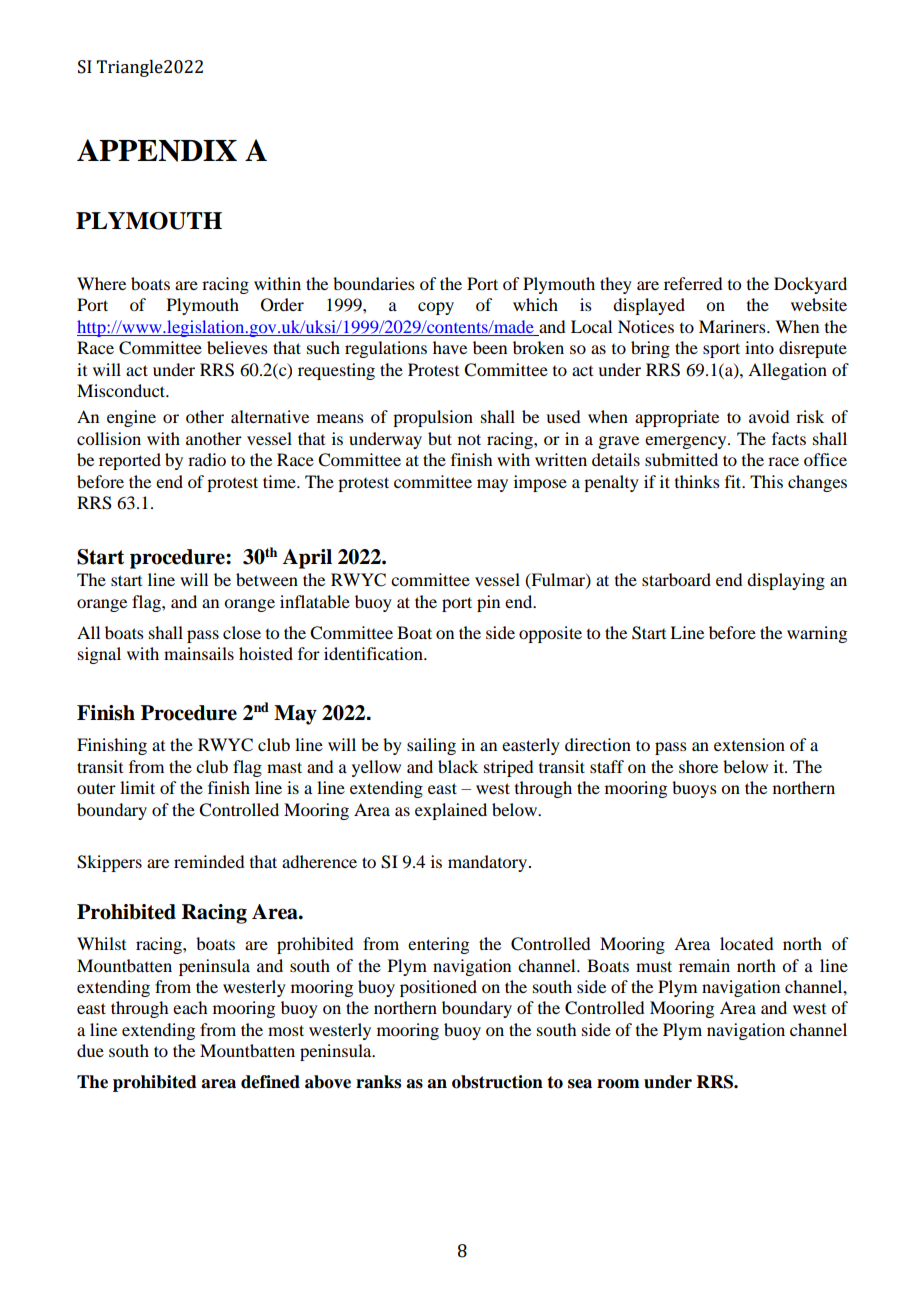  Describe the element at coordinates (487, 863) in the screenshot. I see `mandatory` at that location.
